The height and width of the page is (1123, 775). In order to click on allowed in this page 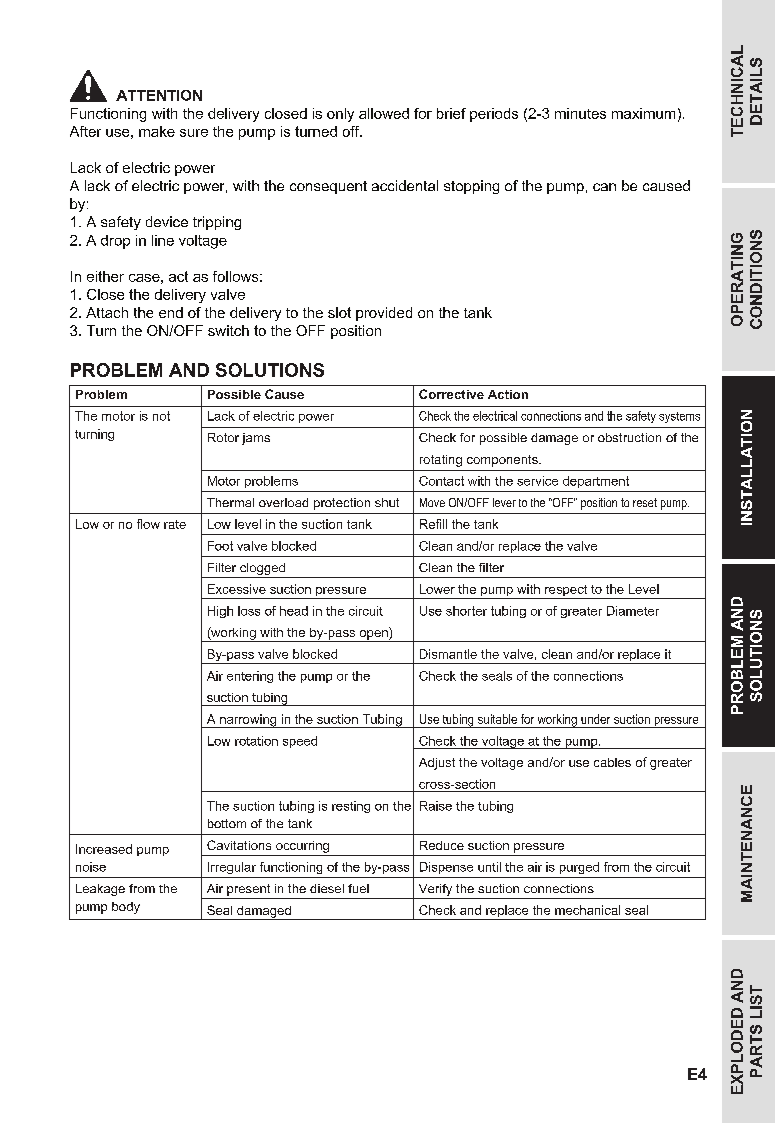, I will do `click(384, 113)`.
